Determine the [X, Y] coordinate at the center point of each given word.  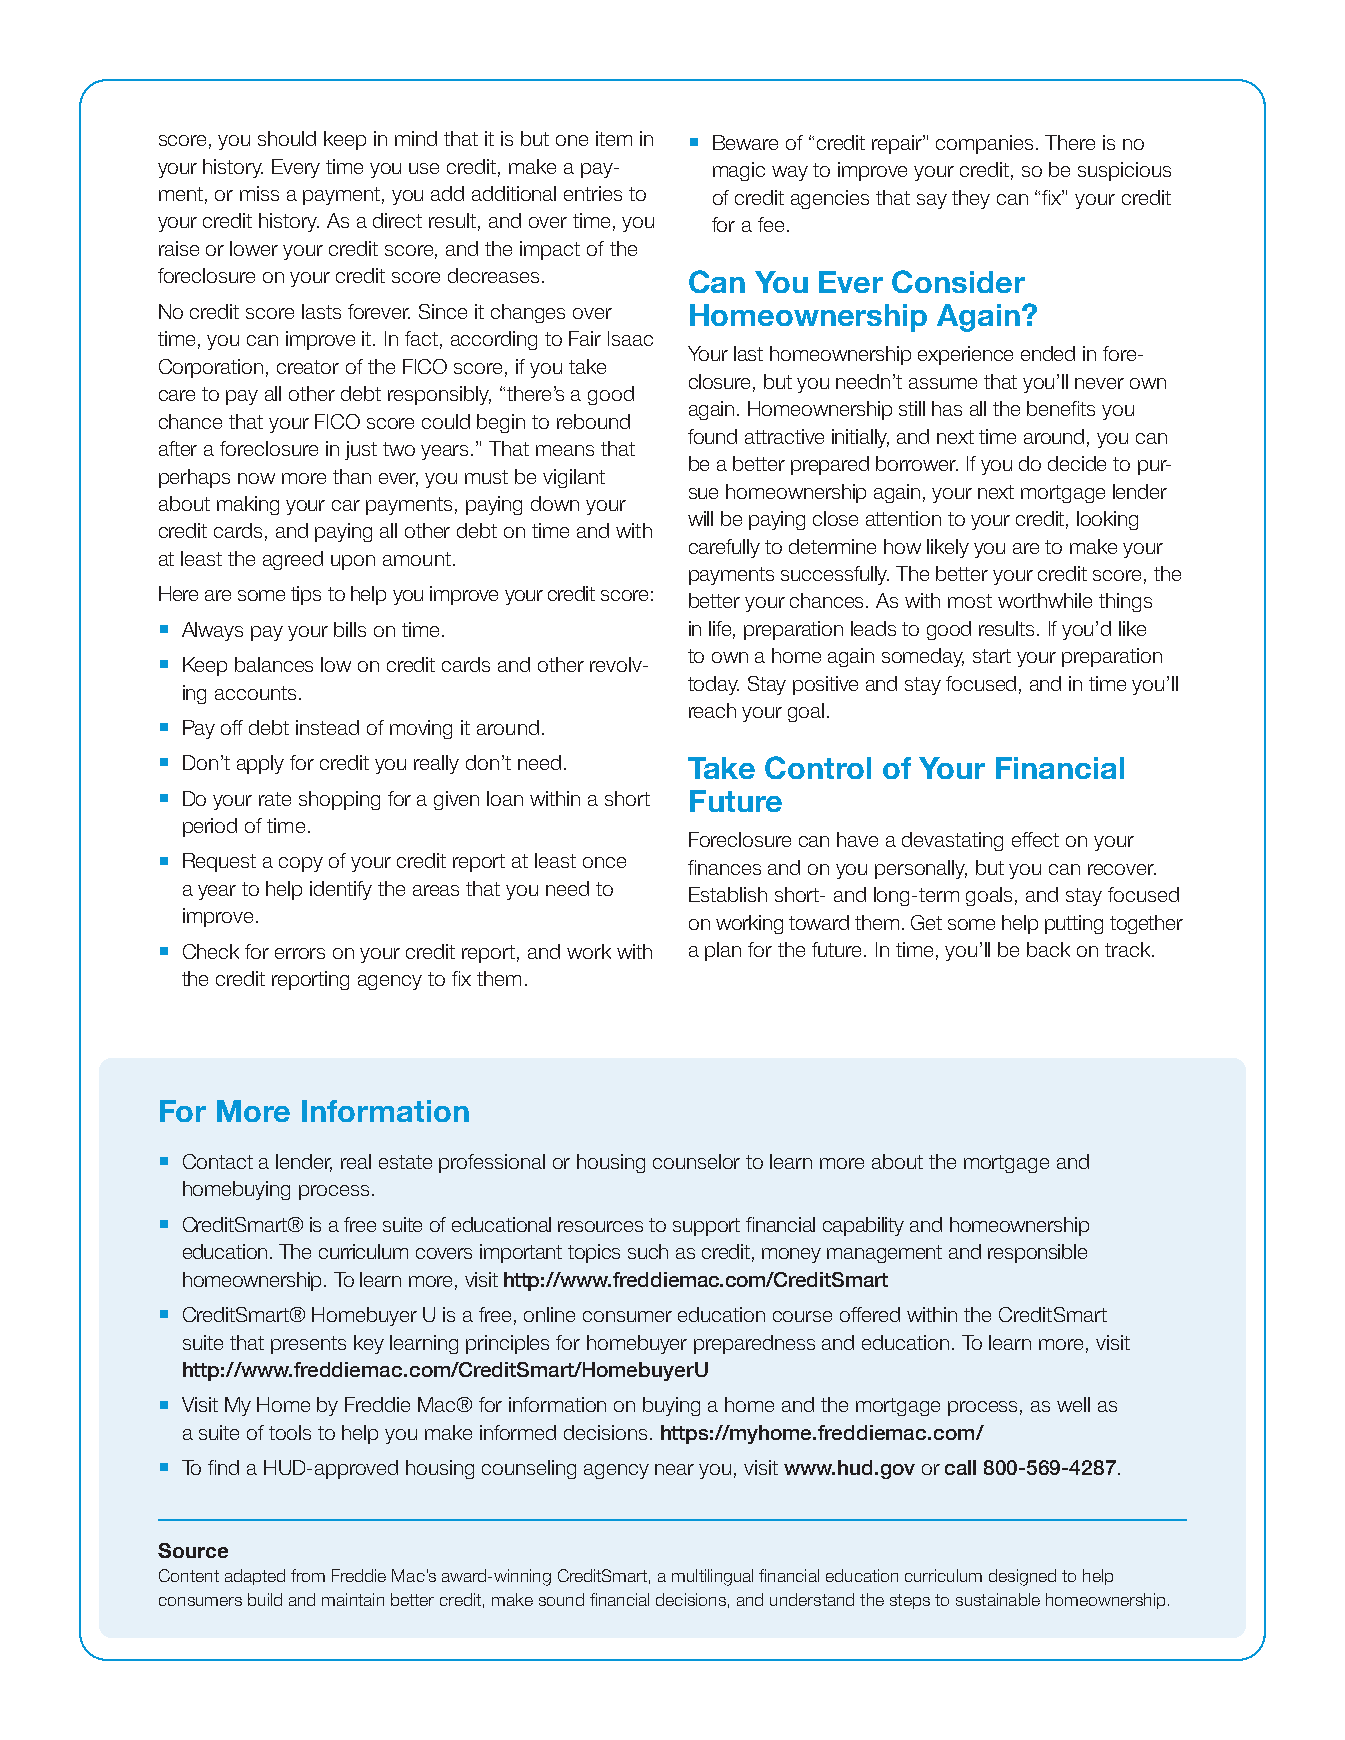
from [308, 1575]
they [971, 199]
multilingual [712, 1577]
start [992, 656]
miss [259, 193]
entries [593, 193]
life [722, 630]
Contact [218, 1161]
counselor [696, 1161]
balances [274, 664]
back [1048, 949]
